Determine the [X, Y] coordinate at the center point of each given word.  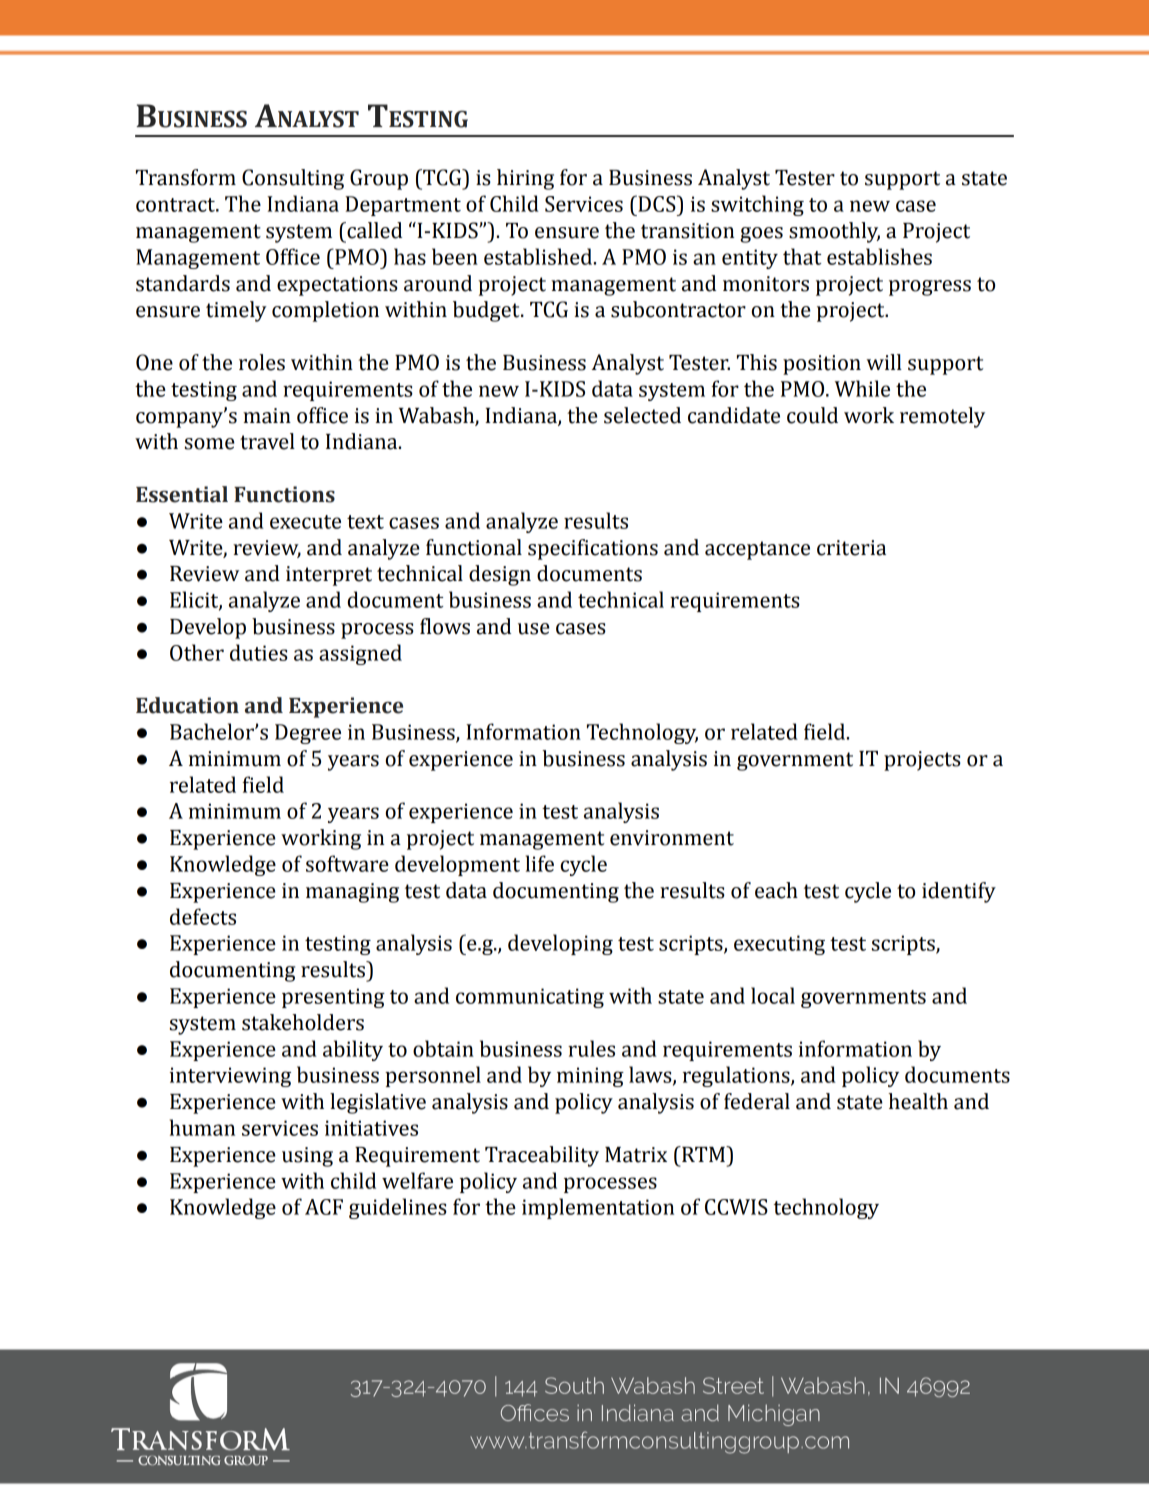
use [534, 629]
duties [259, 652]
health [918, 1101]
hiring [525, 179]
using [307, 1157]
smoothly [834, 232]
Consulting [293, 179]
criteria [851, 548]
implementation [598, 1208]
